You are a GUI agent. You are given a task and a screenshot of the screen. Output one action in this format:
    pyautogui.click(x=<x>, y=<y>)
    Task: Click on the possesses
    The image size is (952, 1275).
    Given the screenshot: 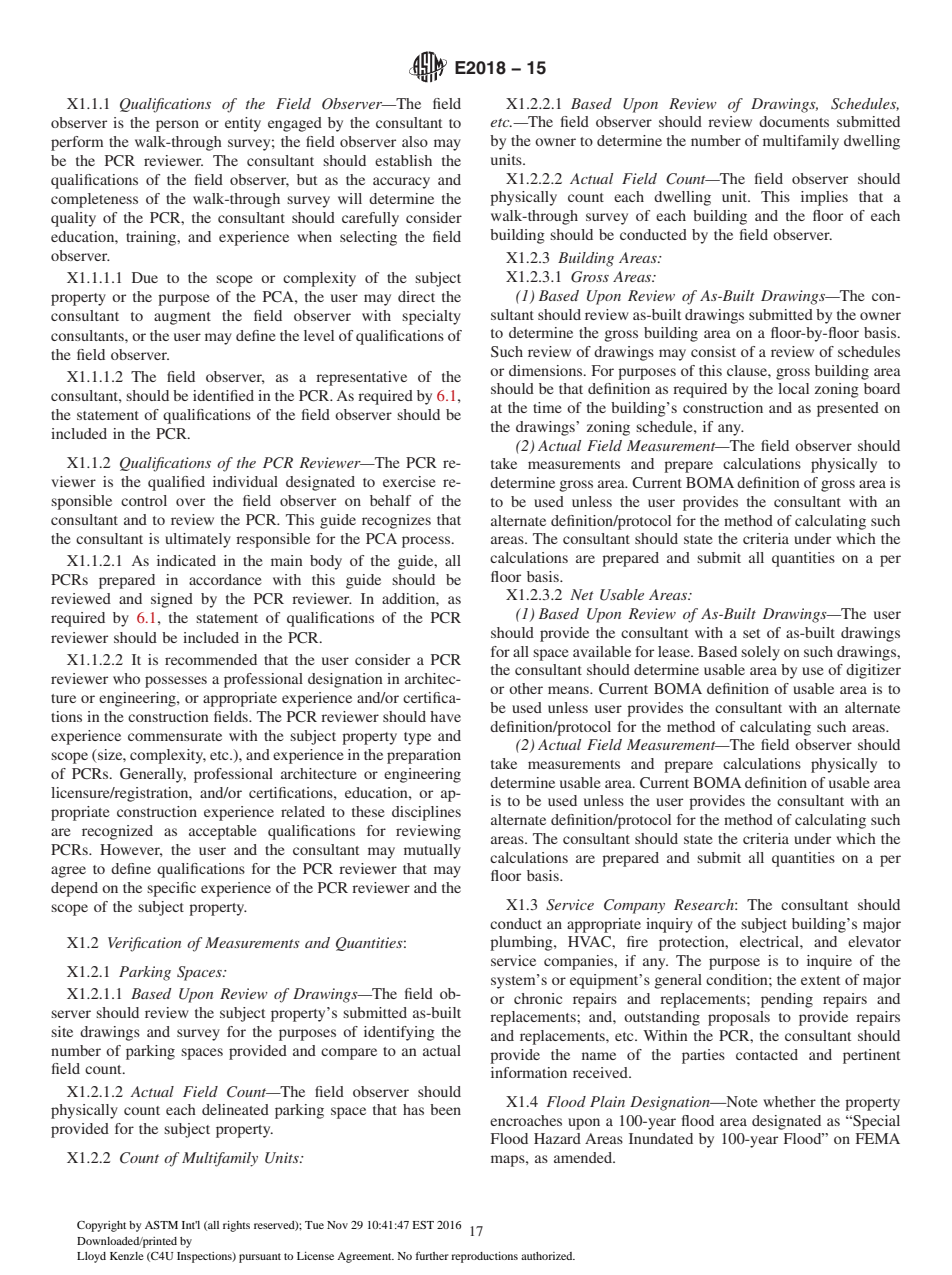 What is the action you would take?
    pyautogui.click(x=176, y=682)
